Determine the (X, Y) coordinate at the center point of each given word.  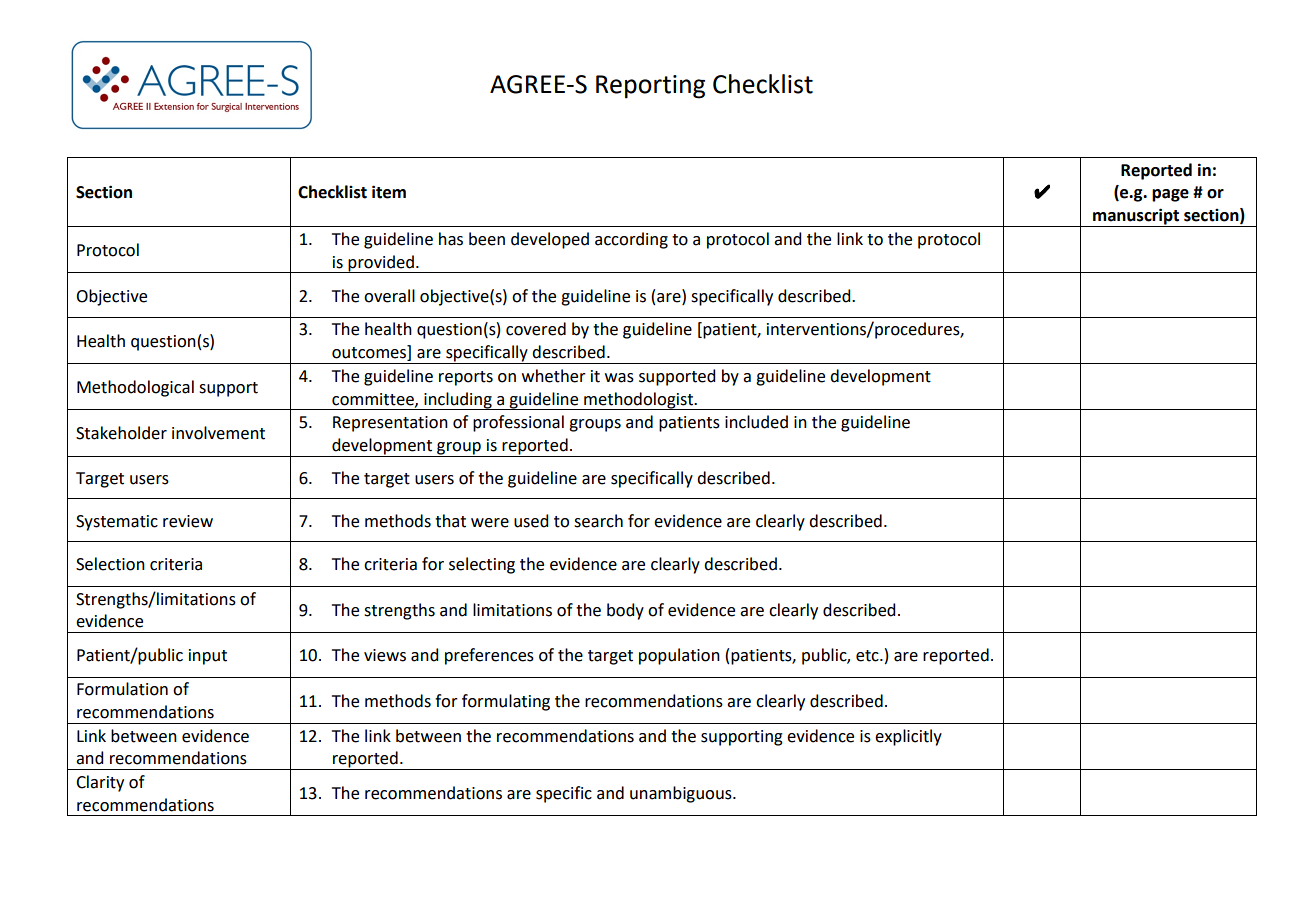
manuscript (1136, 217)
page (1170, 195)
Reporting (650, 87)
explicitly (908, 737)
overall (389, 296)
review (188, 521)
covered (536, 329)
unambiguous (682, 794)
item (389, 192)
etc (868, 656)
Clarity (100, 783)
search (598, 521)
